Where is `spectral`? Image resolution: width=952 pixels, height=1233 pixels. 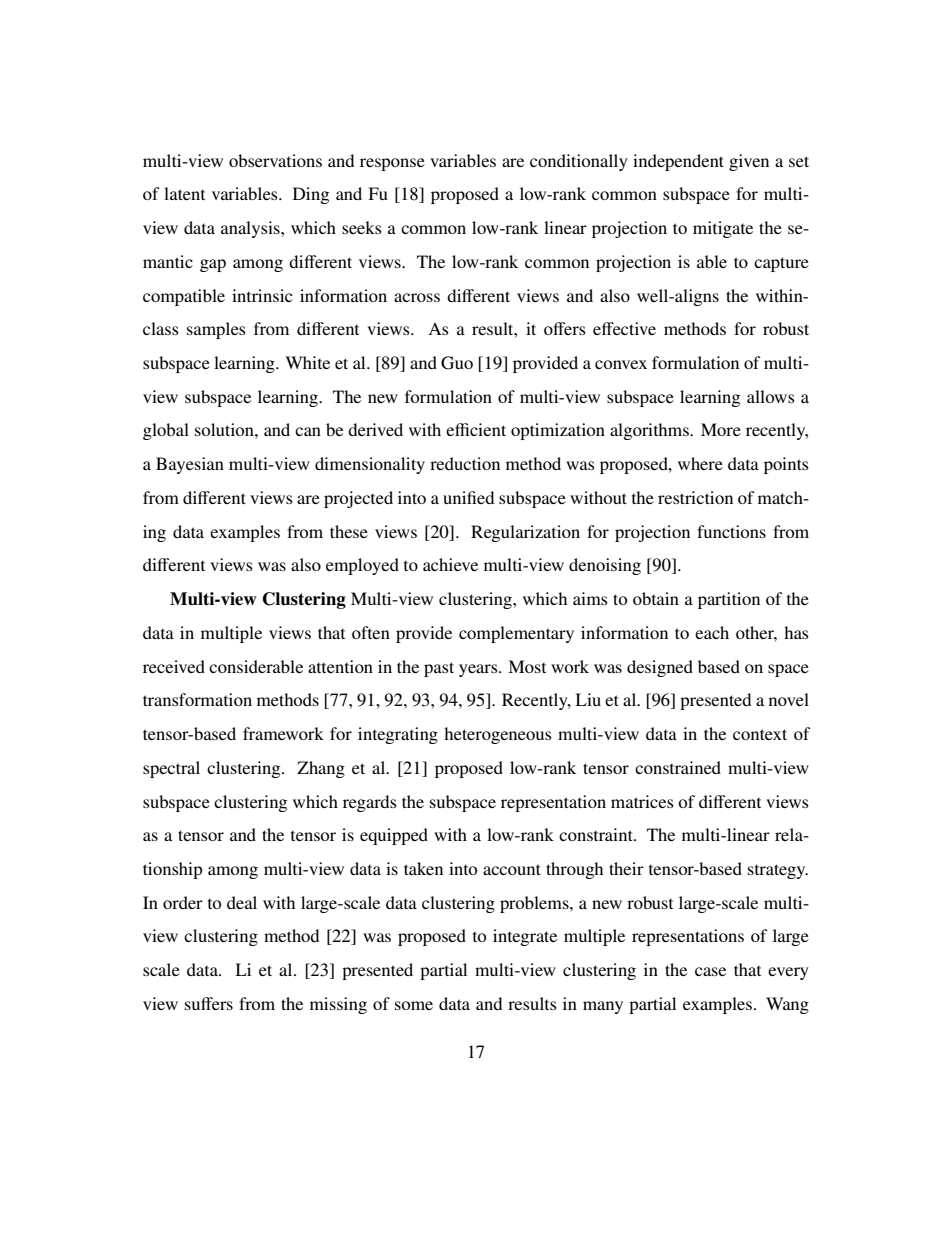
spectral is located at coordinates (171, 769).
